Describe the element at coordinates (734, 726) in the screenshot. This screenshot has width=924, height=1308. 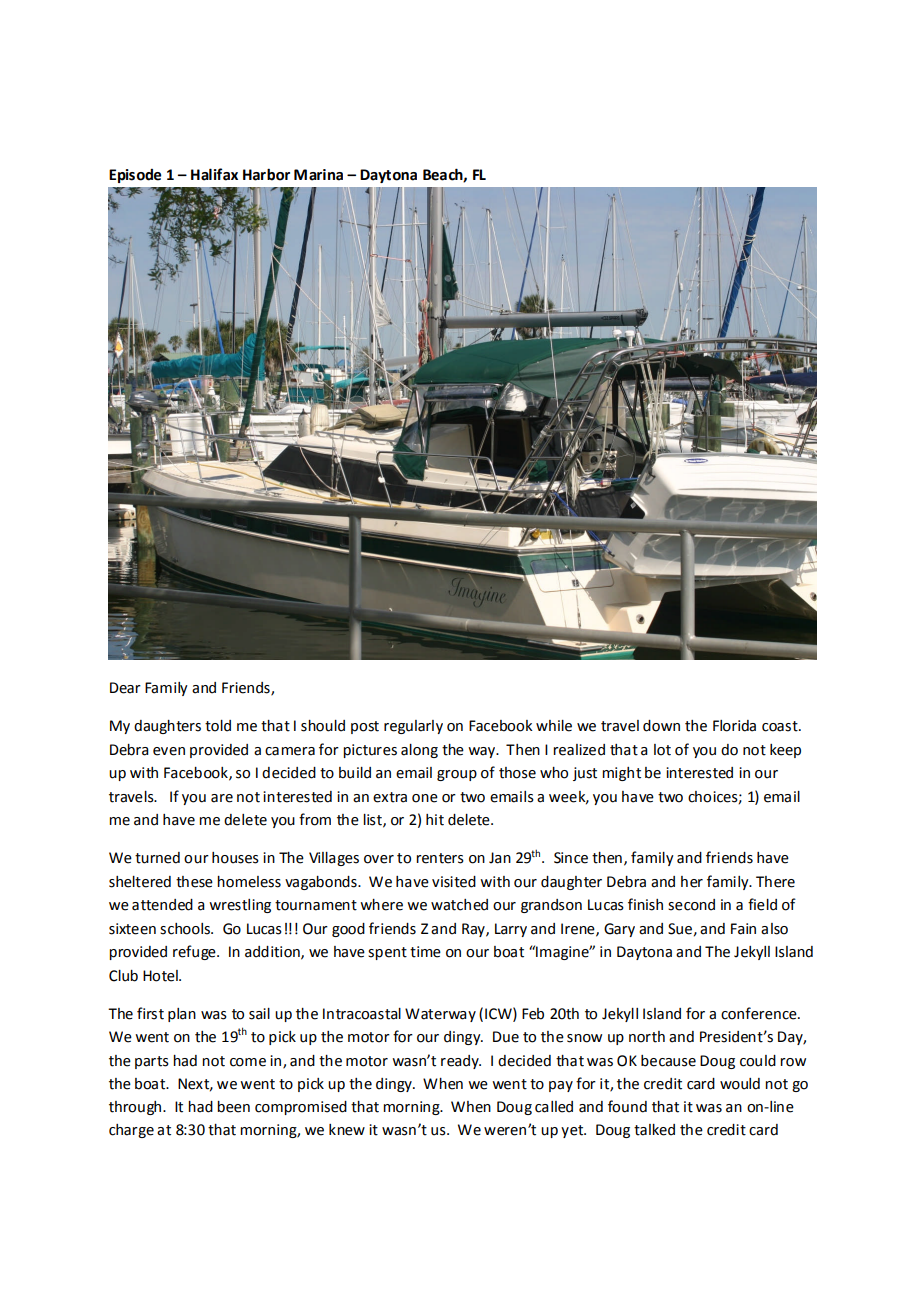
I see `Florida` at that location.
